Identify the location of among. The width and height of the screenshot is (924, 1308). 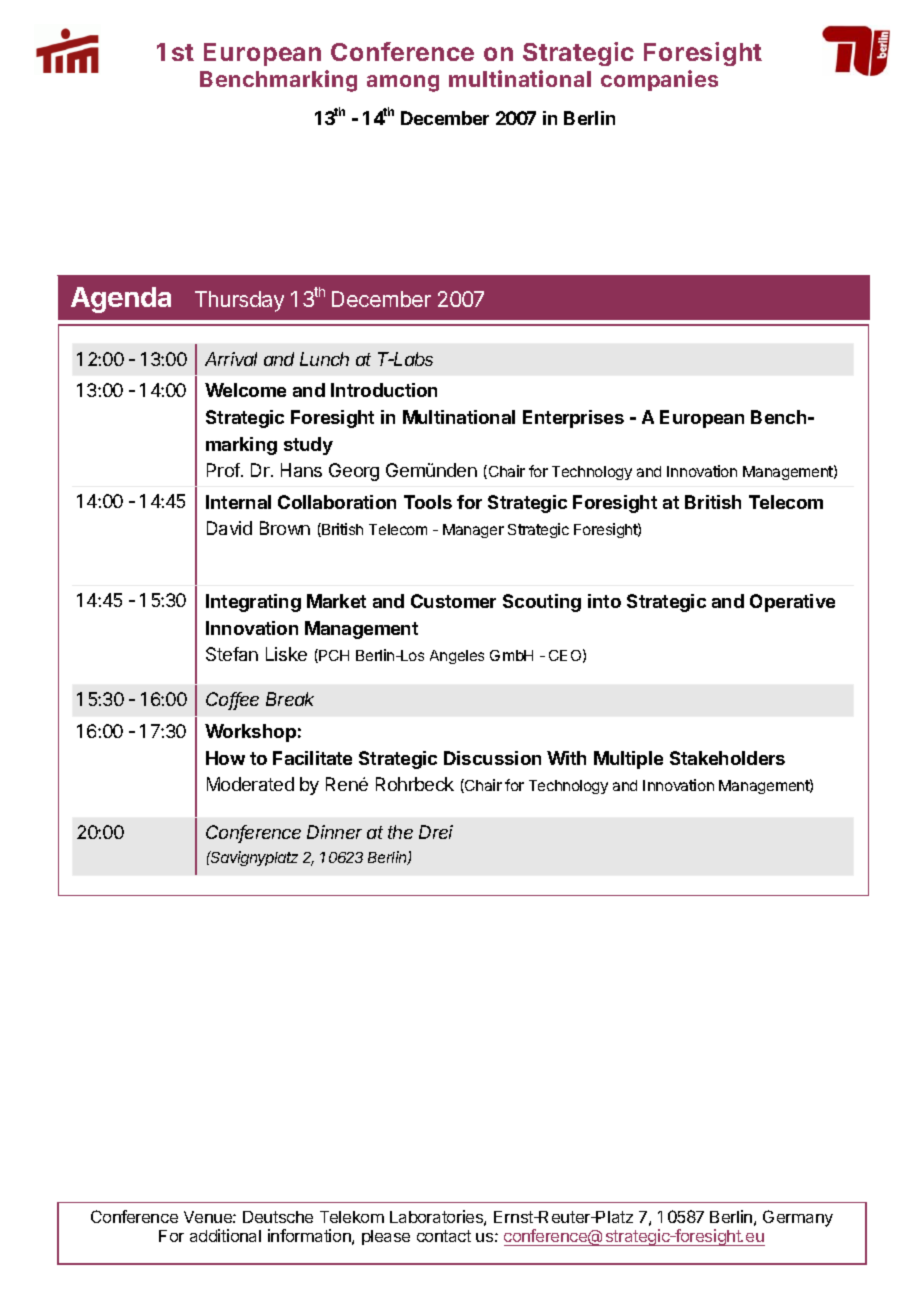
(403, 83).
